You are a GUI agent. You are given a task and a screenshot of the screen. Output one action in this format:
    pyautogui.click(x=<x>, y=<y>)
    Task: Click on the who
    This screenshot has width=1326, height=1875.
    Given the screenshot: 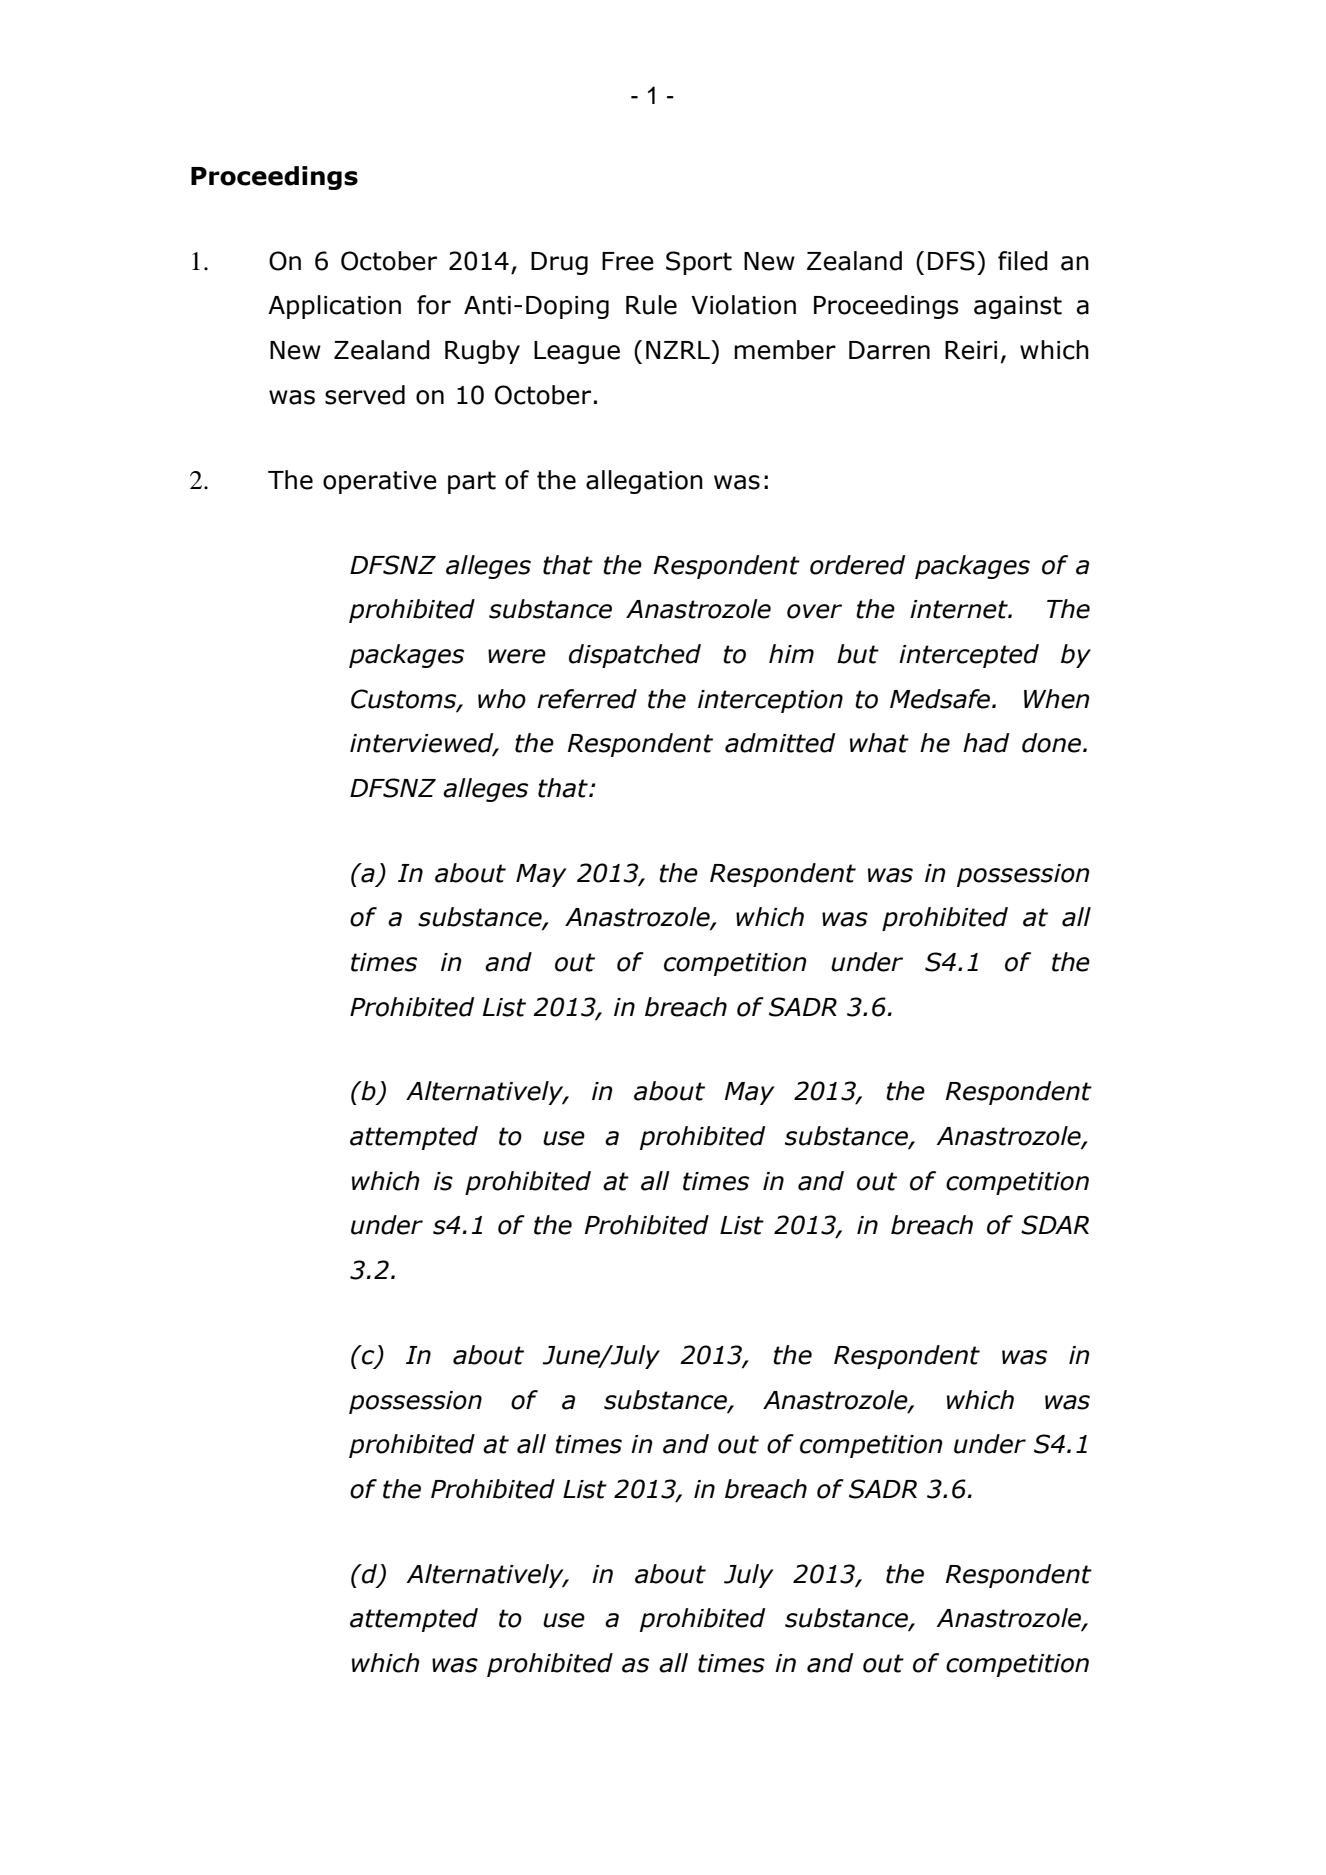 What is the action you would take?
    pyautogui.click(x=502, y=699)
